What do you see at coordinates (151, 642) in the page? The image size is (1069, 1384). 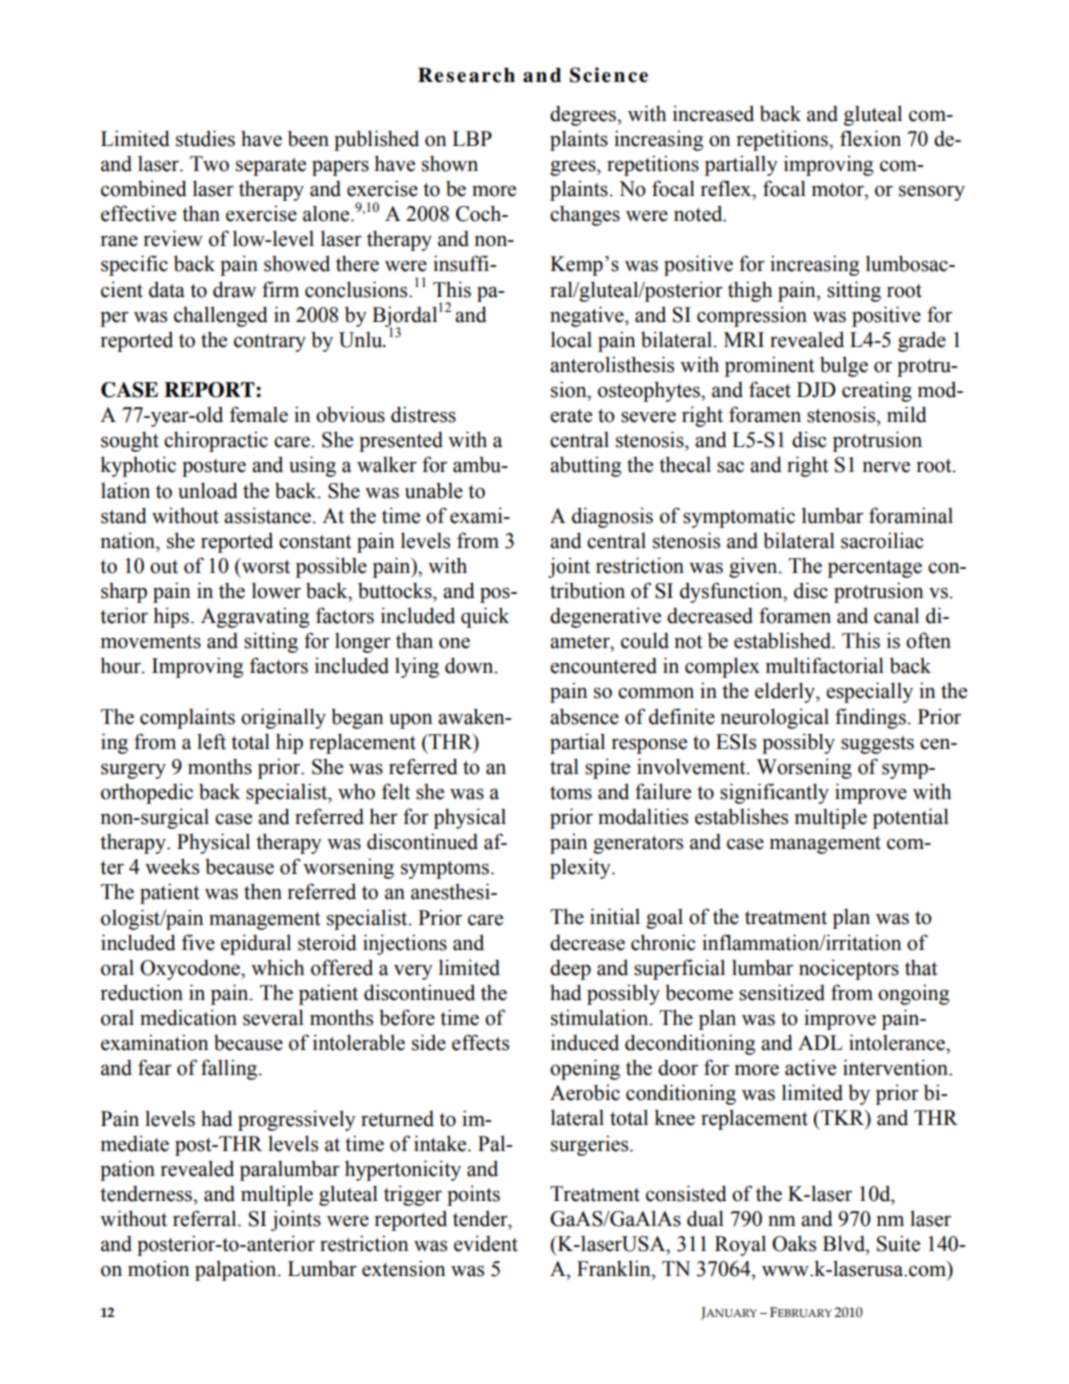 I see `movements` at bounding box center [151, 642].
